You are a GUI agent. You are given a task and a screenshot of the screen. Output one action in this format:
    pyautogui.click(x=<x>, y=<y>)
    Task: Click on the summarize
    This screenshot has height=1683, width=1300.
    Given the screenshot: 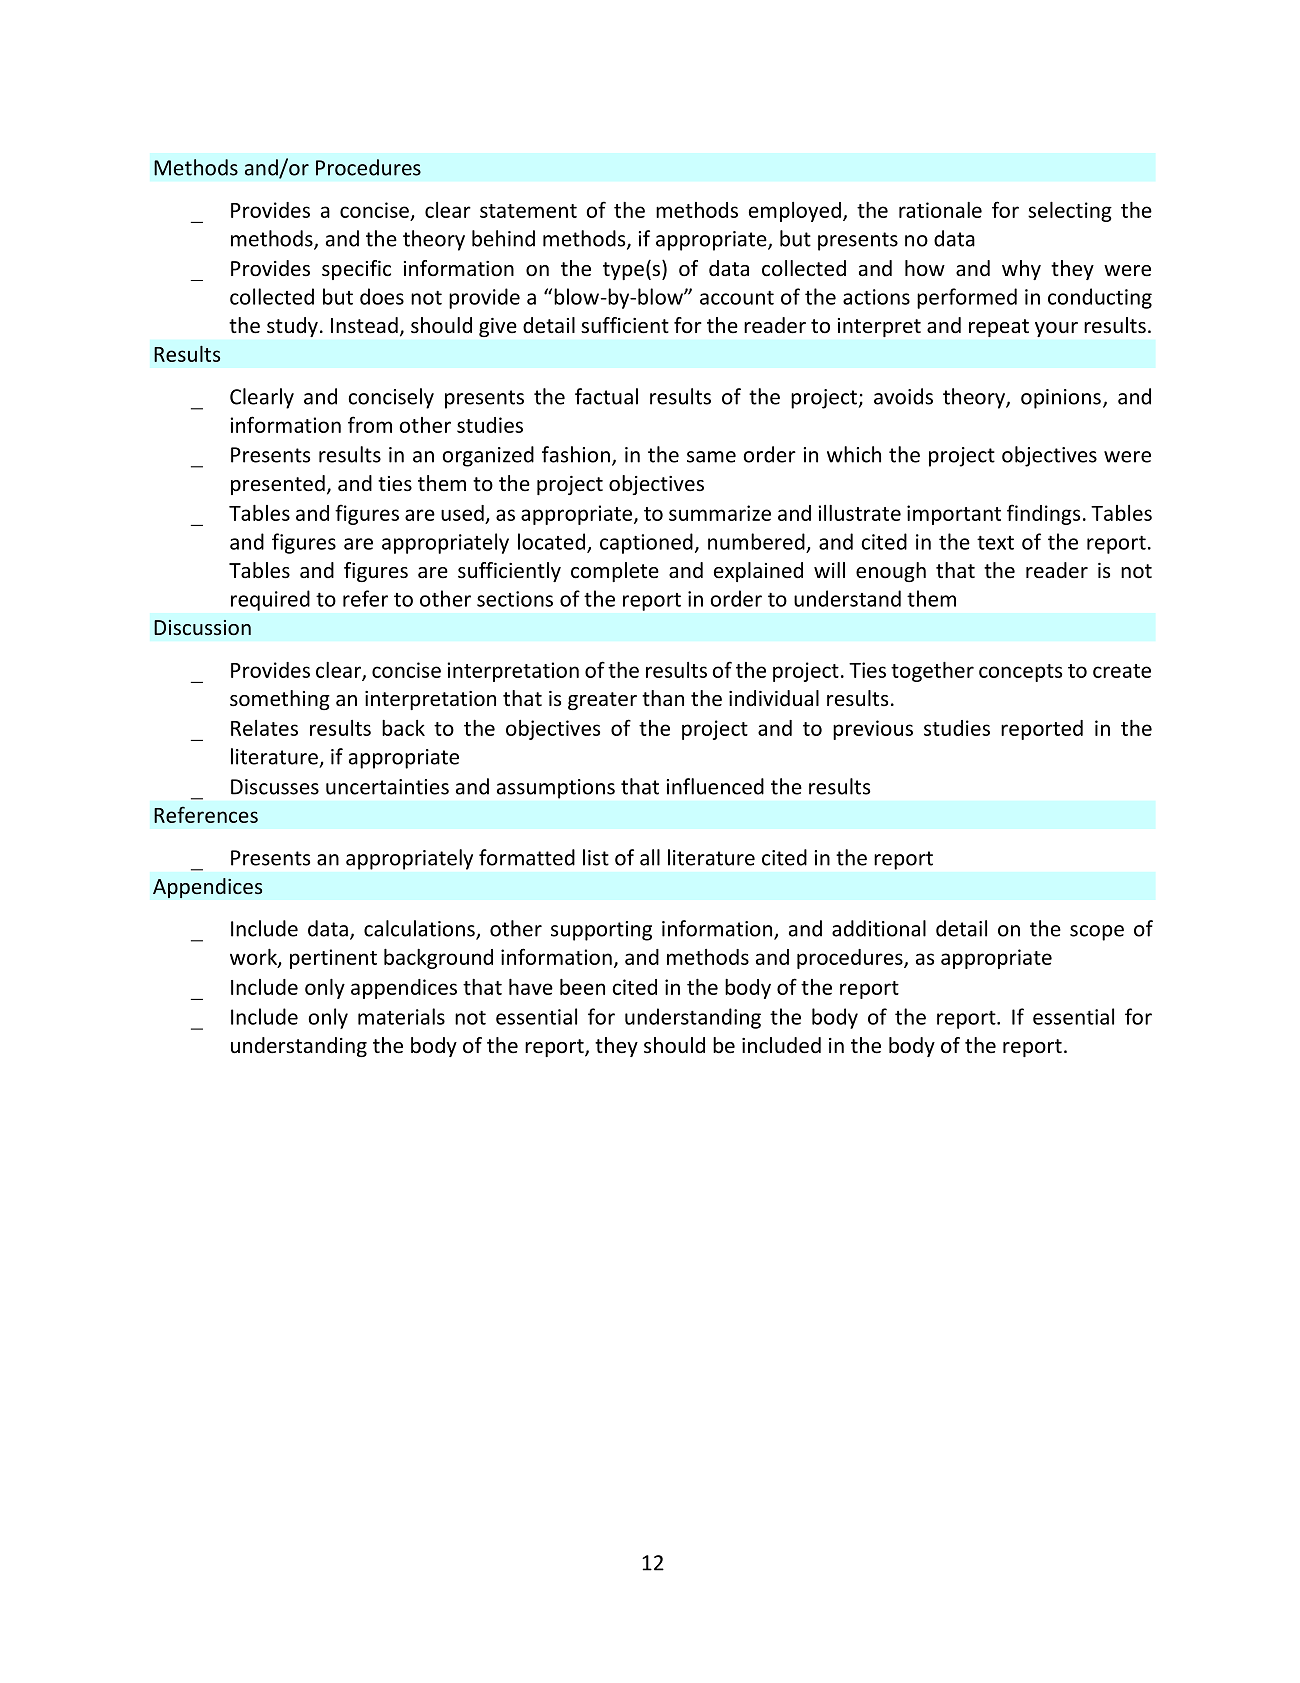 What is the action you would take?
    pyautogui.click(x=720, y=513)
